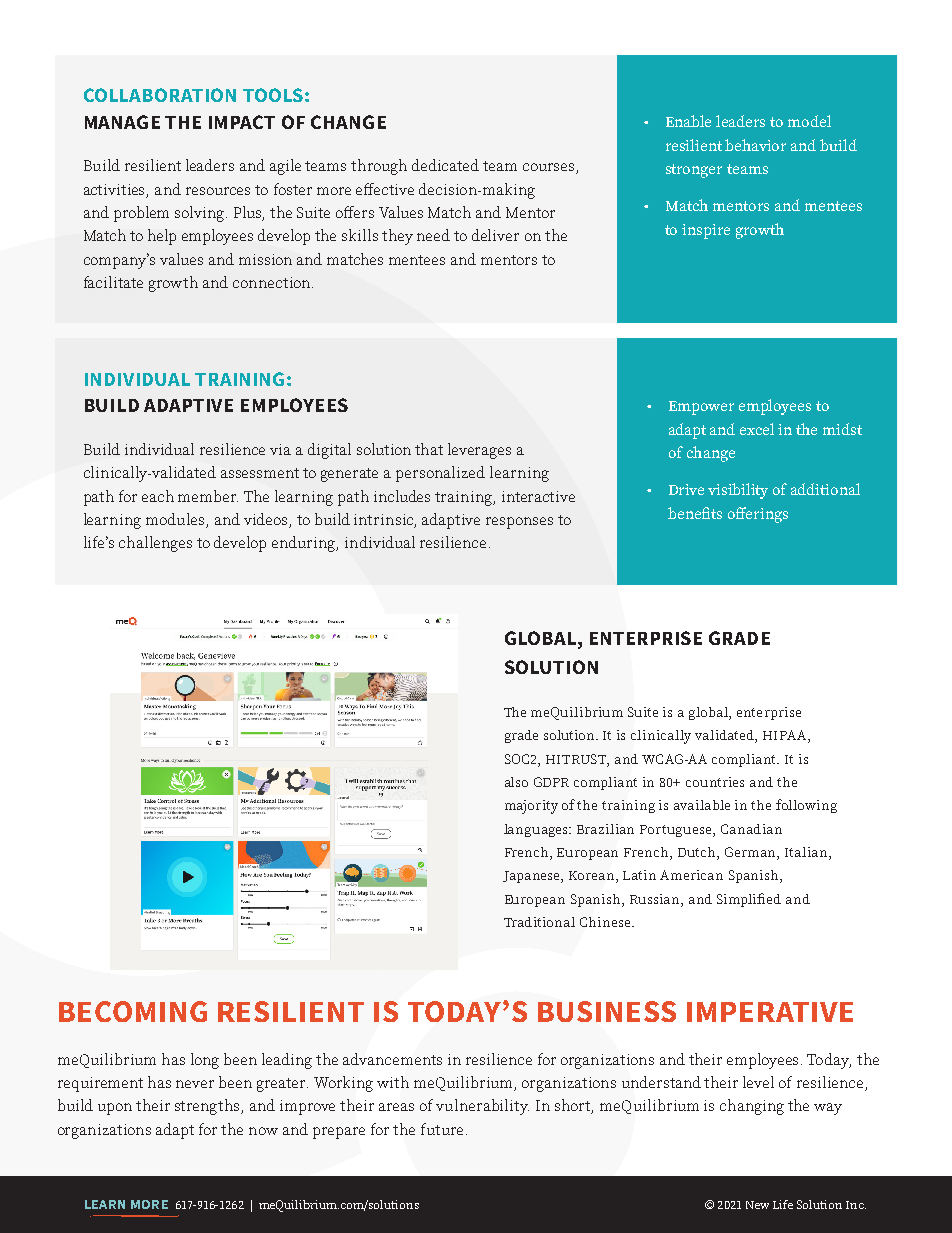 The image size is (952, 1233). Describe the element at coordinates (133, 1011) in the document. I see `BECOMING` at that location.
